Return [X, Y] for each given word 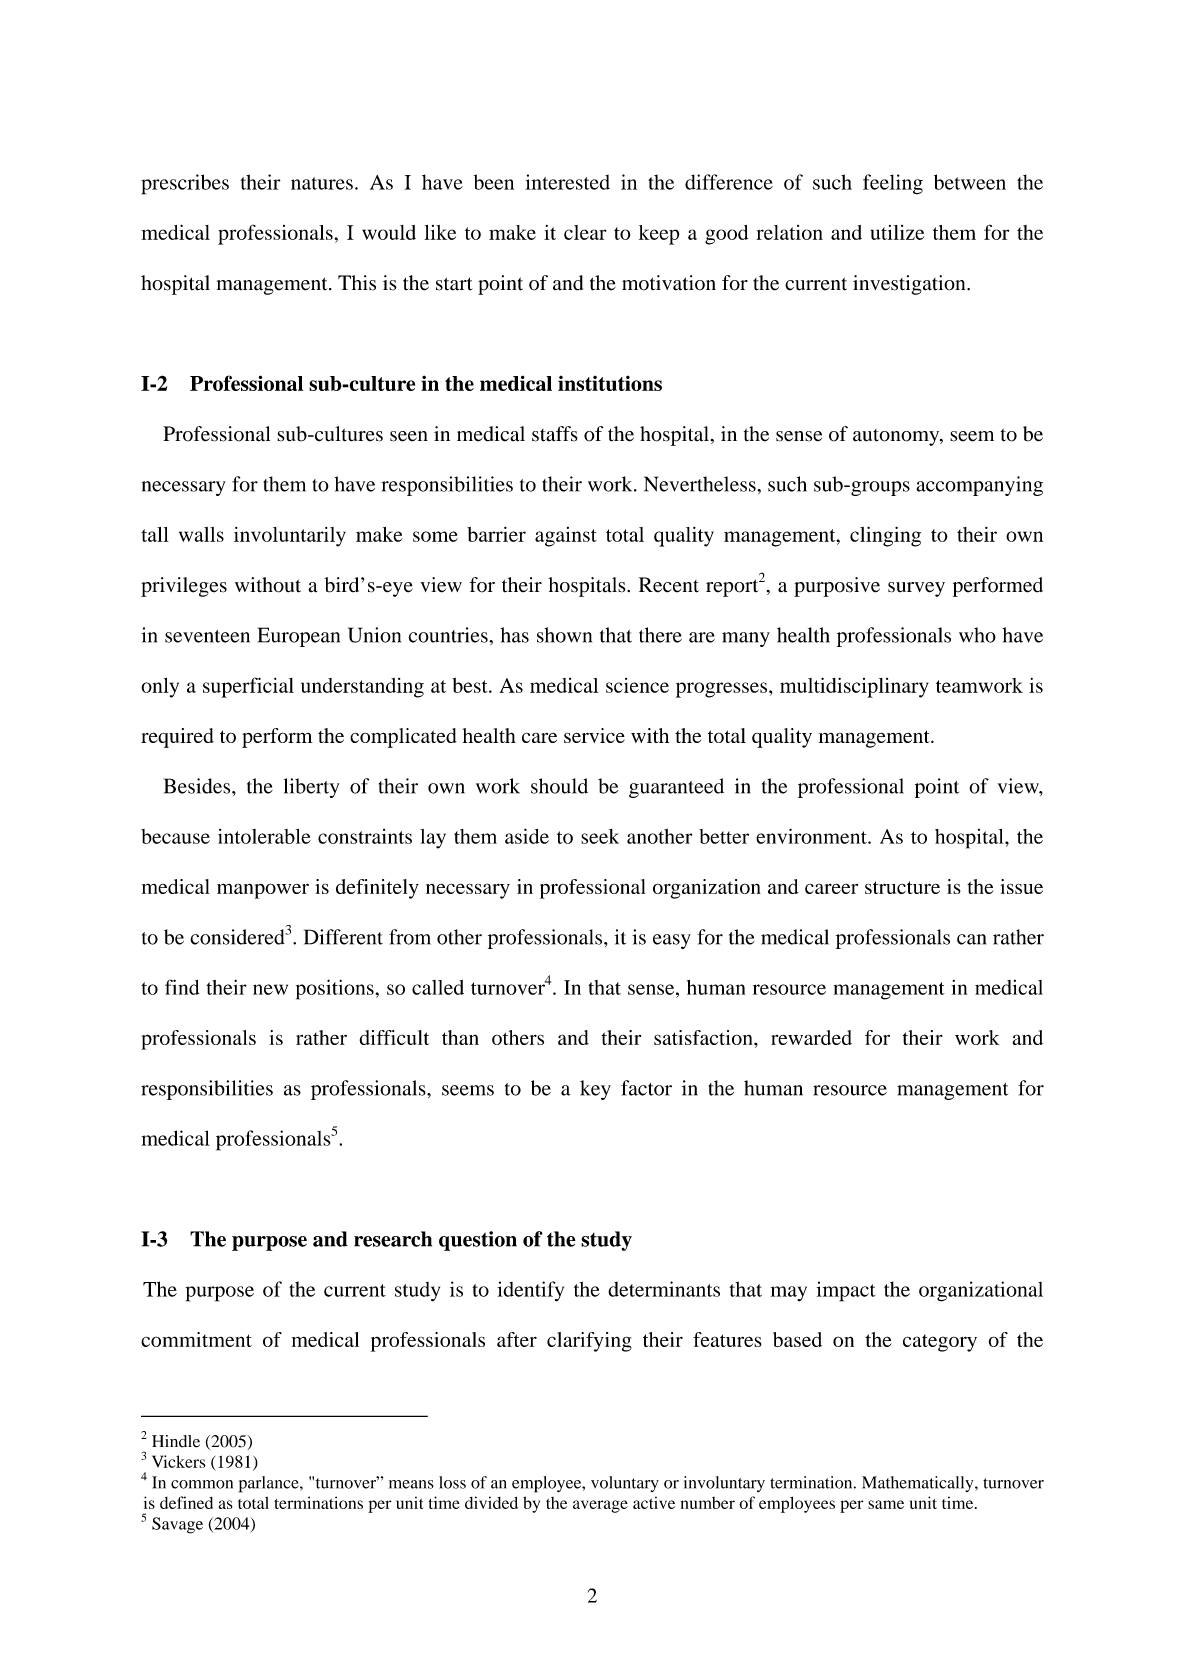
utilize [897, 232]
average [600, 1506]
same [886, 1504]
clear [585, 232]
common [202, 1484]
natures [322, 183]
